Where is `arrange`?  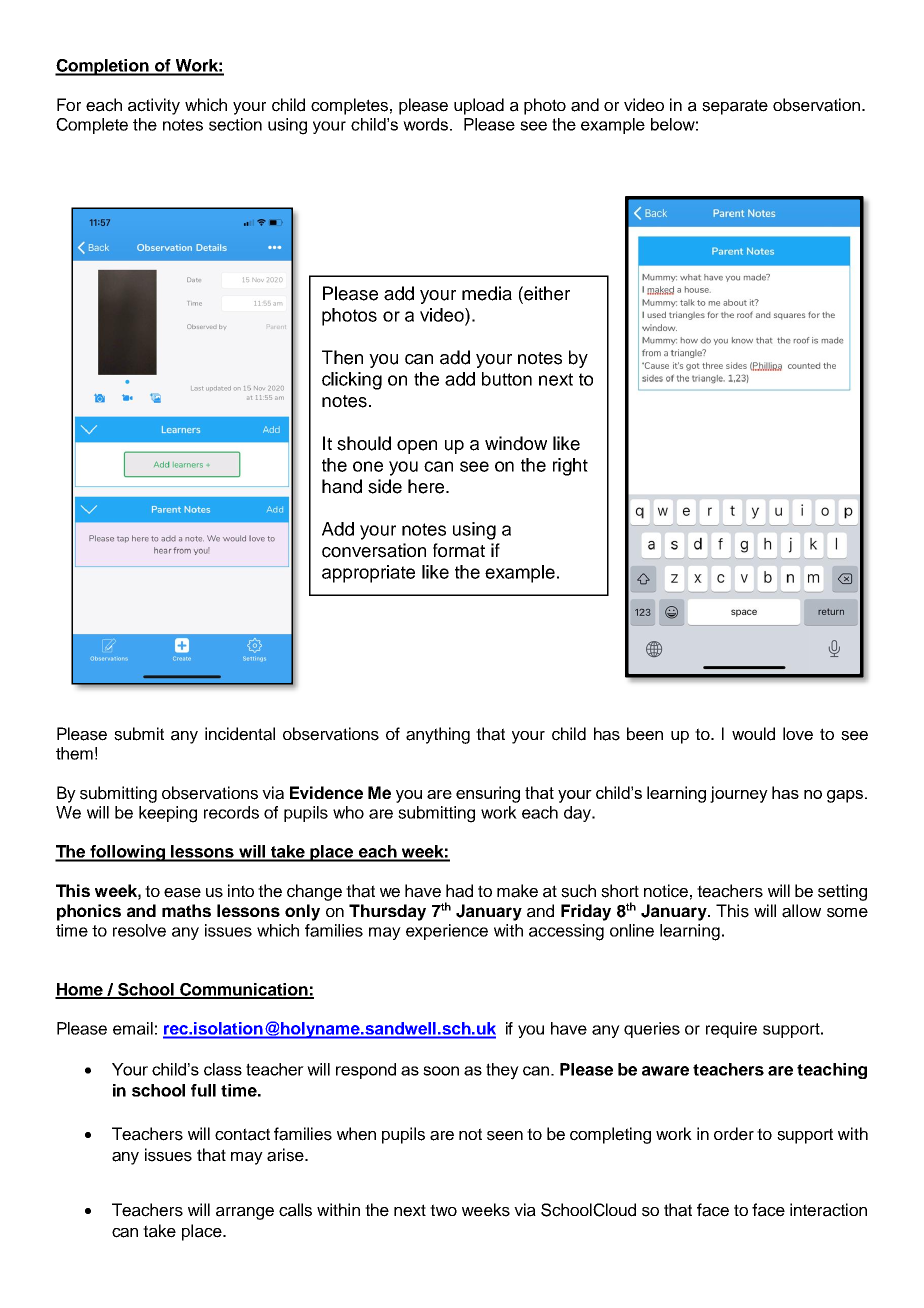
arrange is located at coordinates (245, 1213).
